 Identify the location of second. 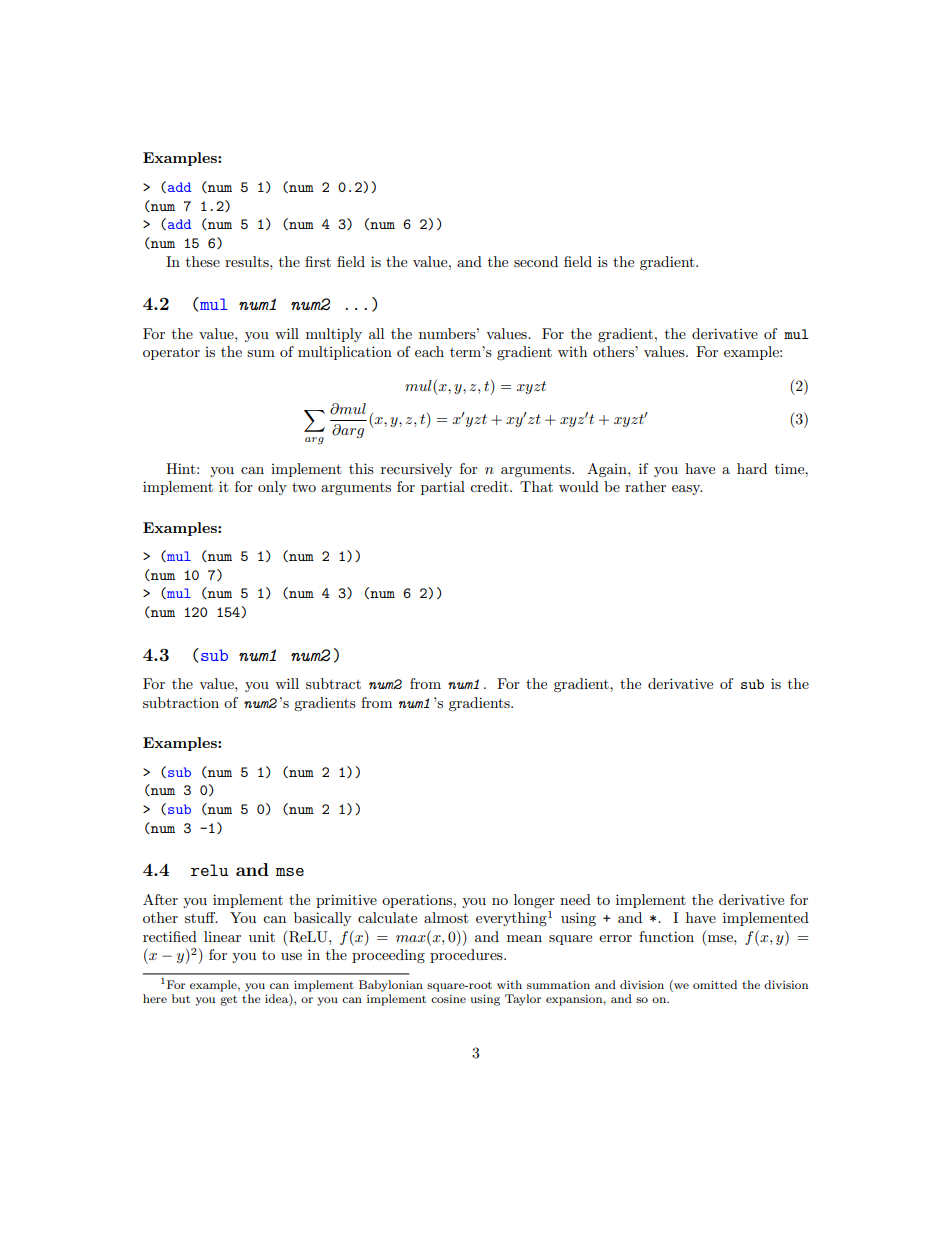
(536, 261).
